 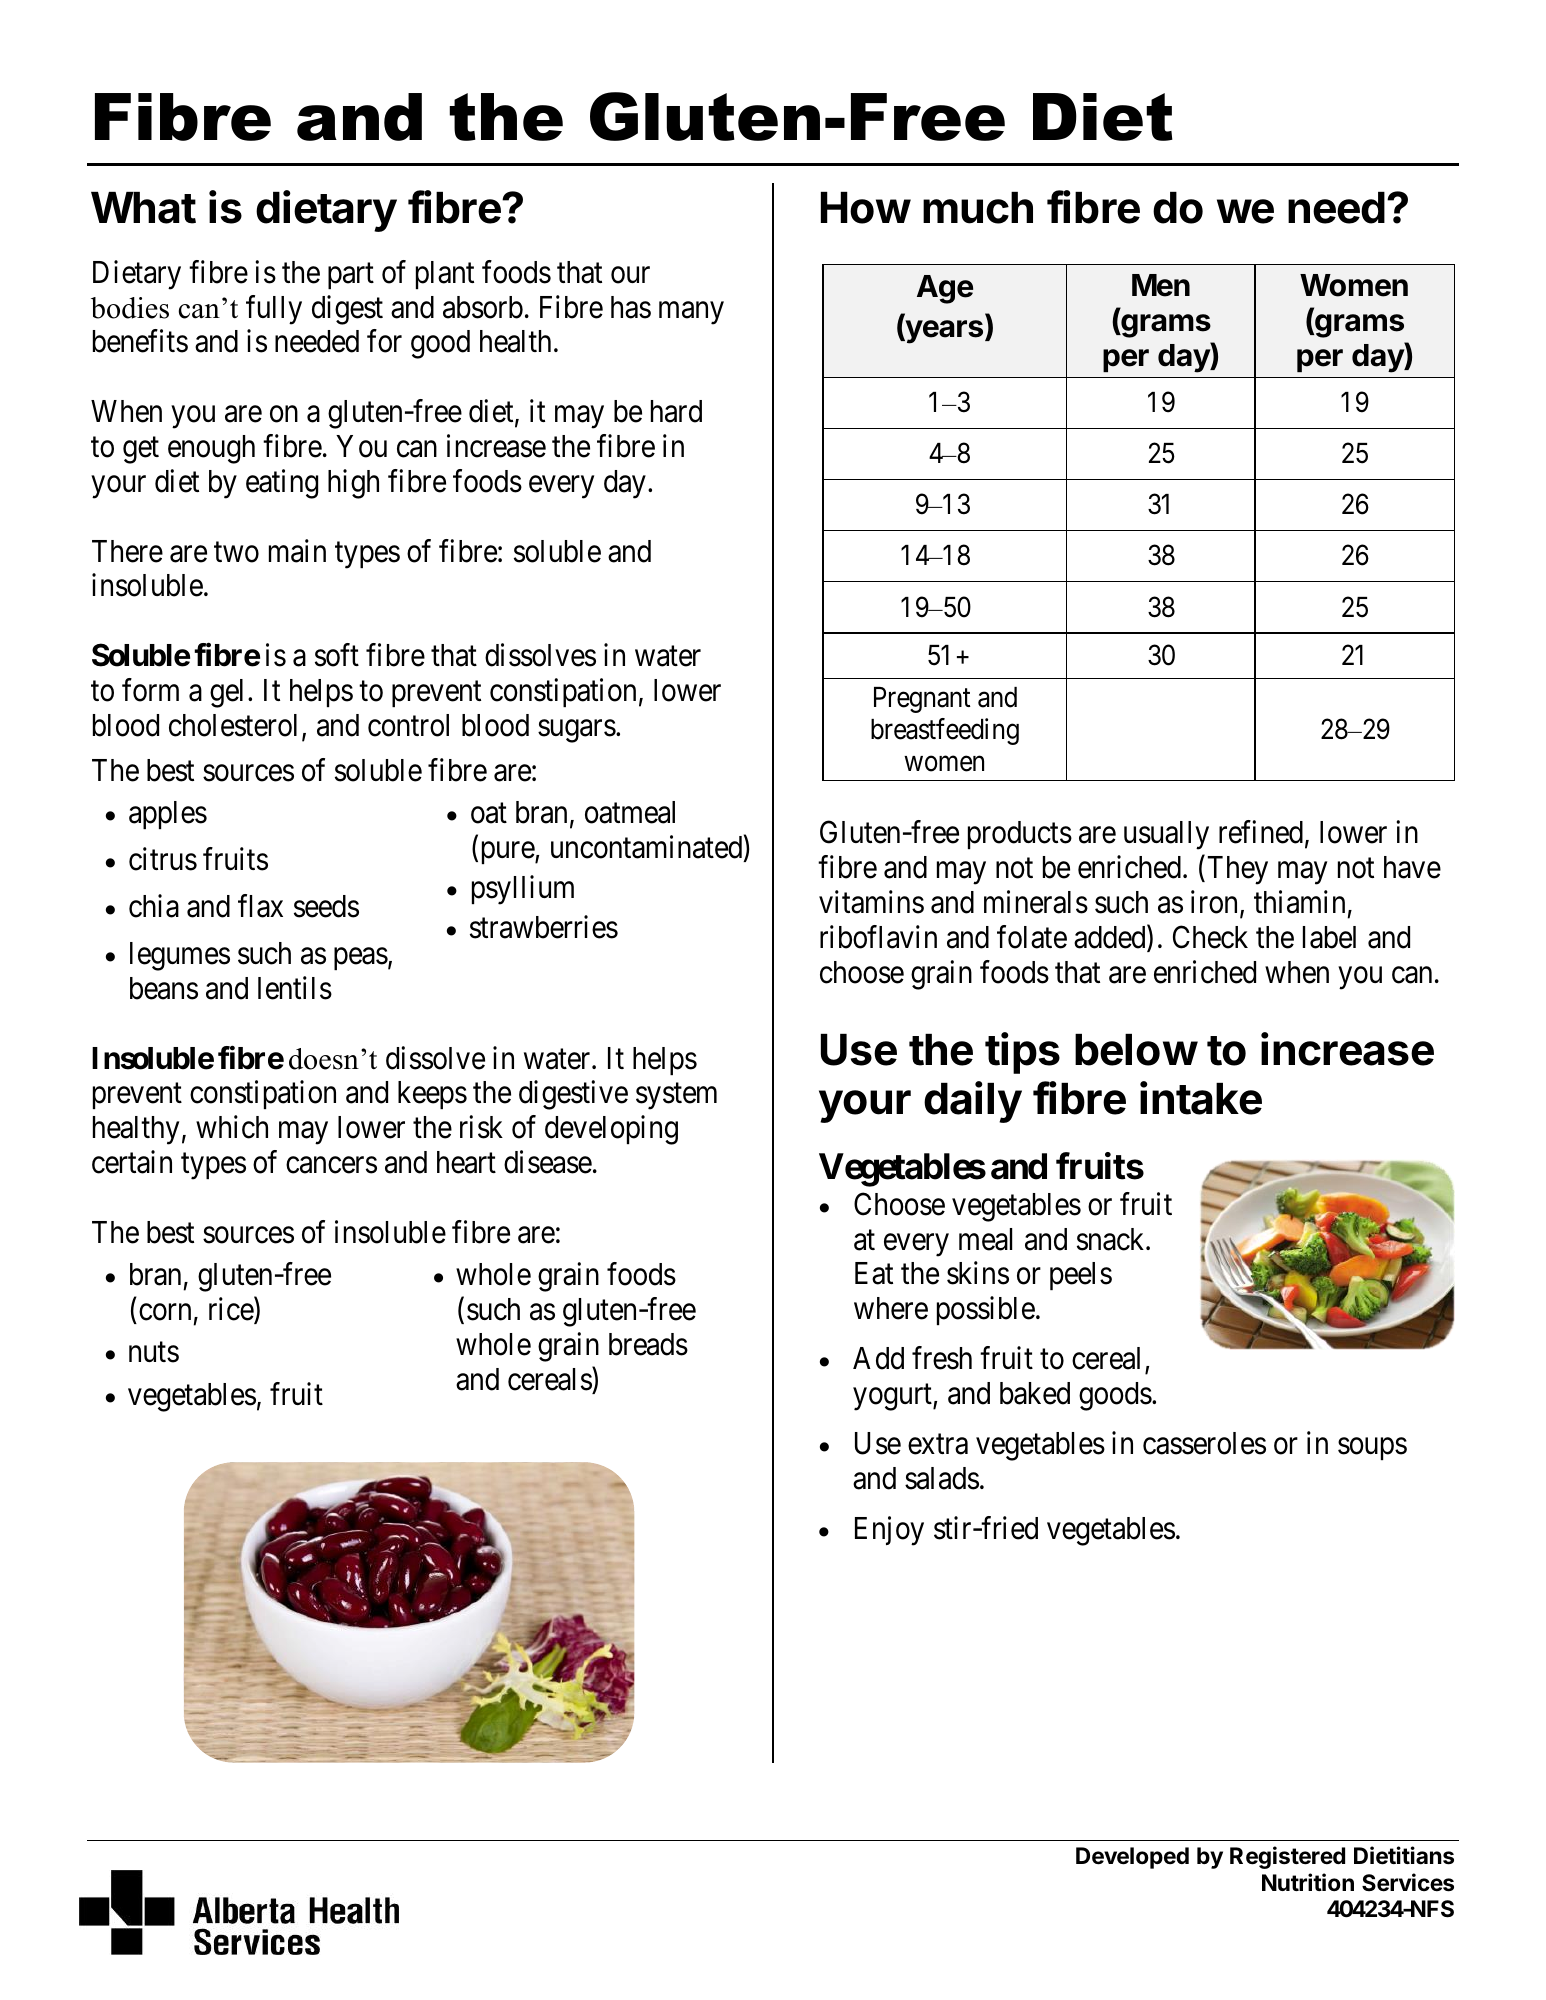 I want to click on extra, so click(x=938, y=1445).
